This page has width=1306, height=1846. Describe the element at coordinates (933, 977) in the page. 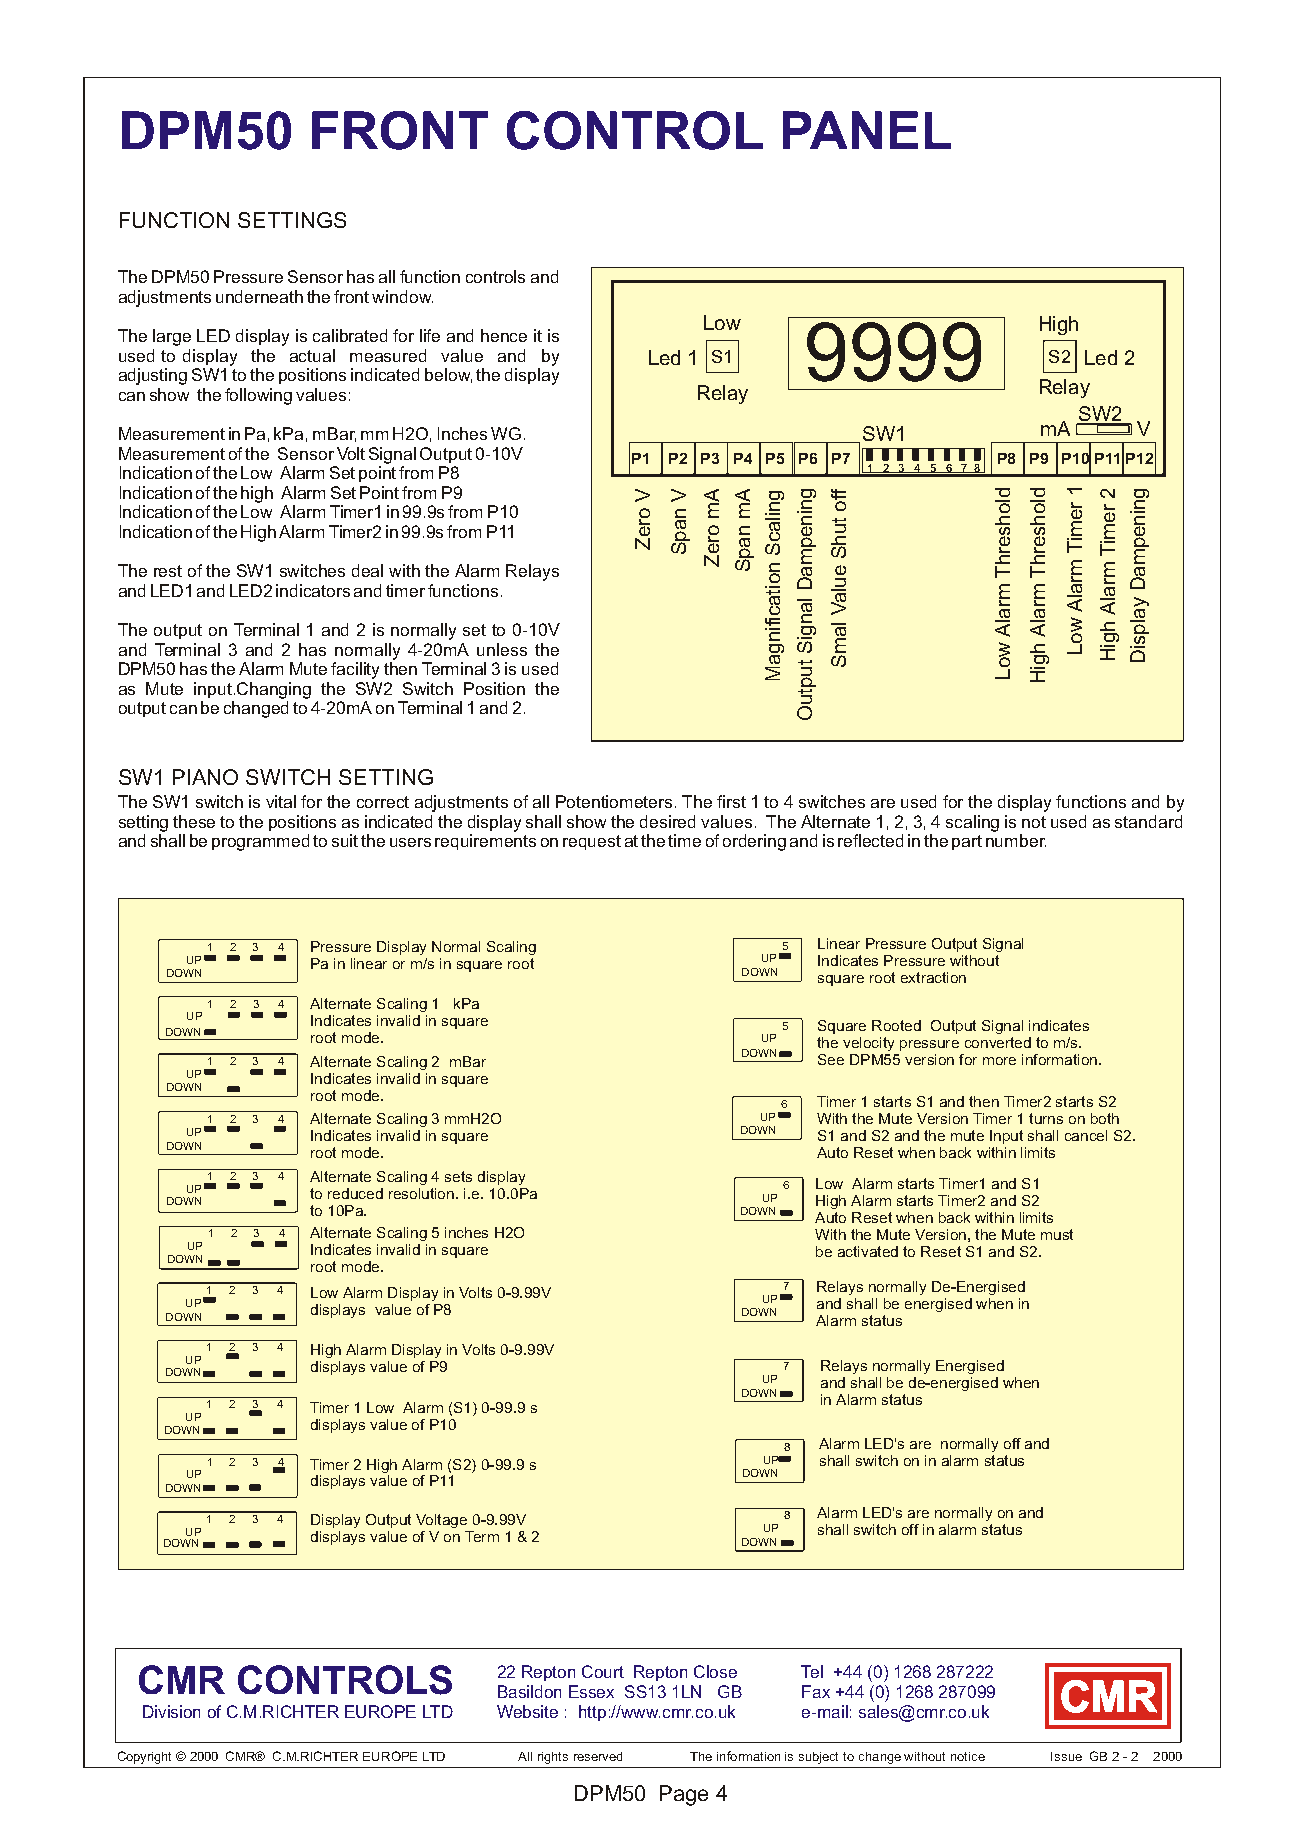

I see `extraction` at that location.
